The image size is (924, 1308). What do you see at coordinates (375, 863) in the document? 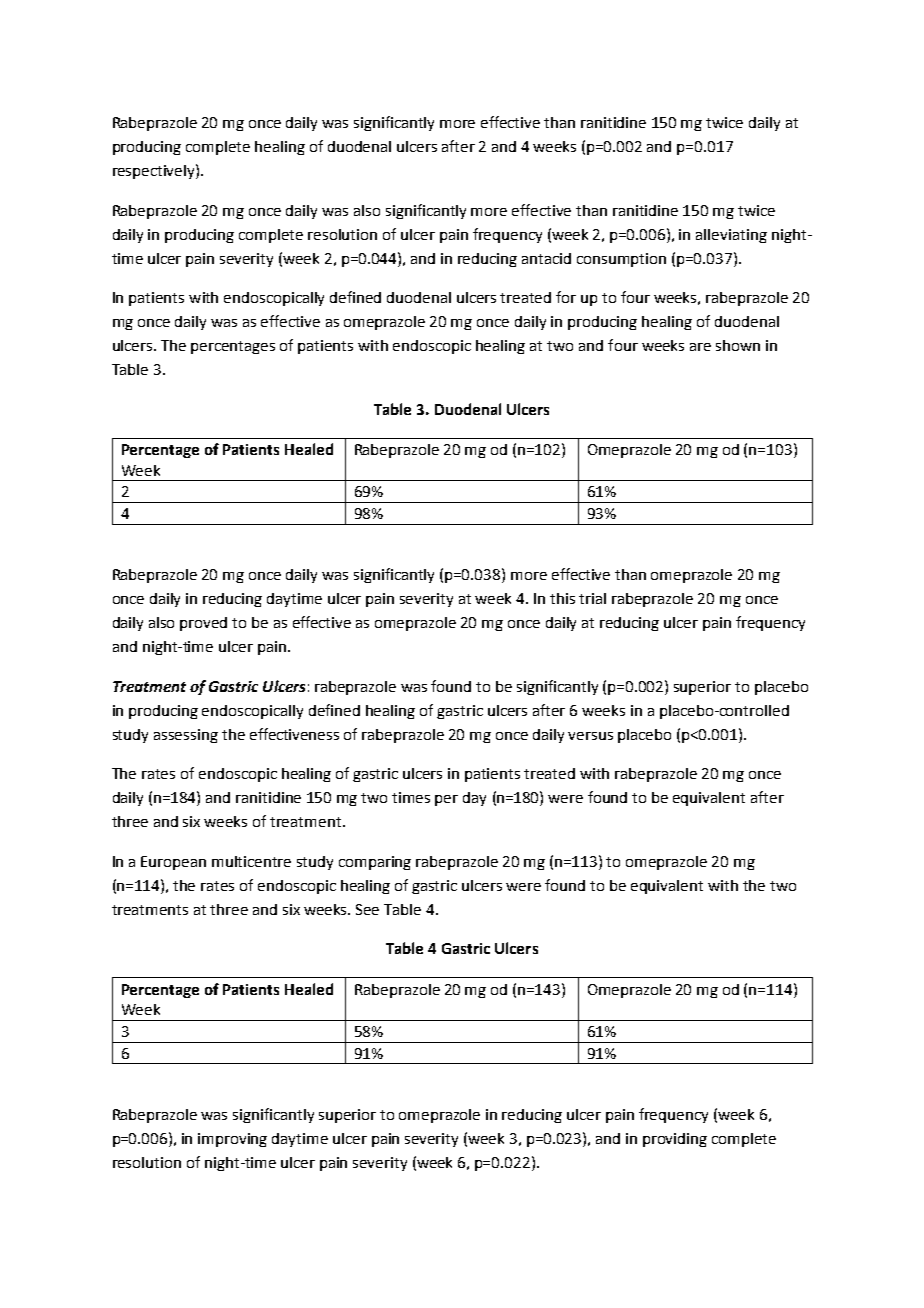
I see `comparing` at bounding box center [375, 863].
